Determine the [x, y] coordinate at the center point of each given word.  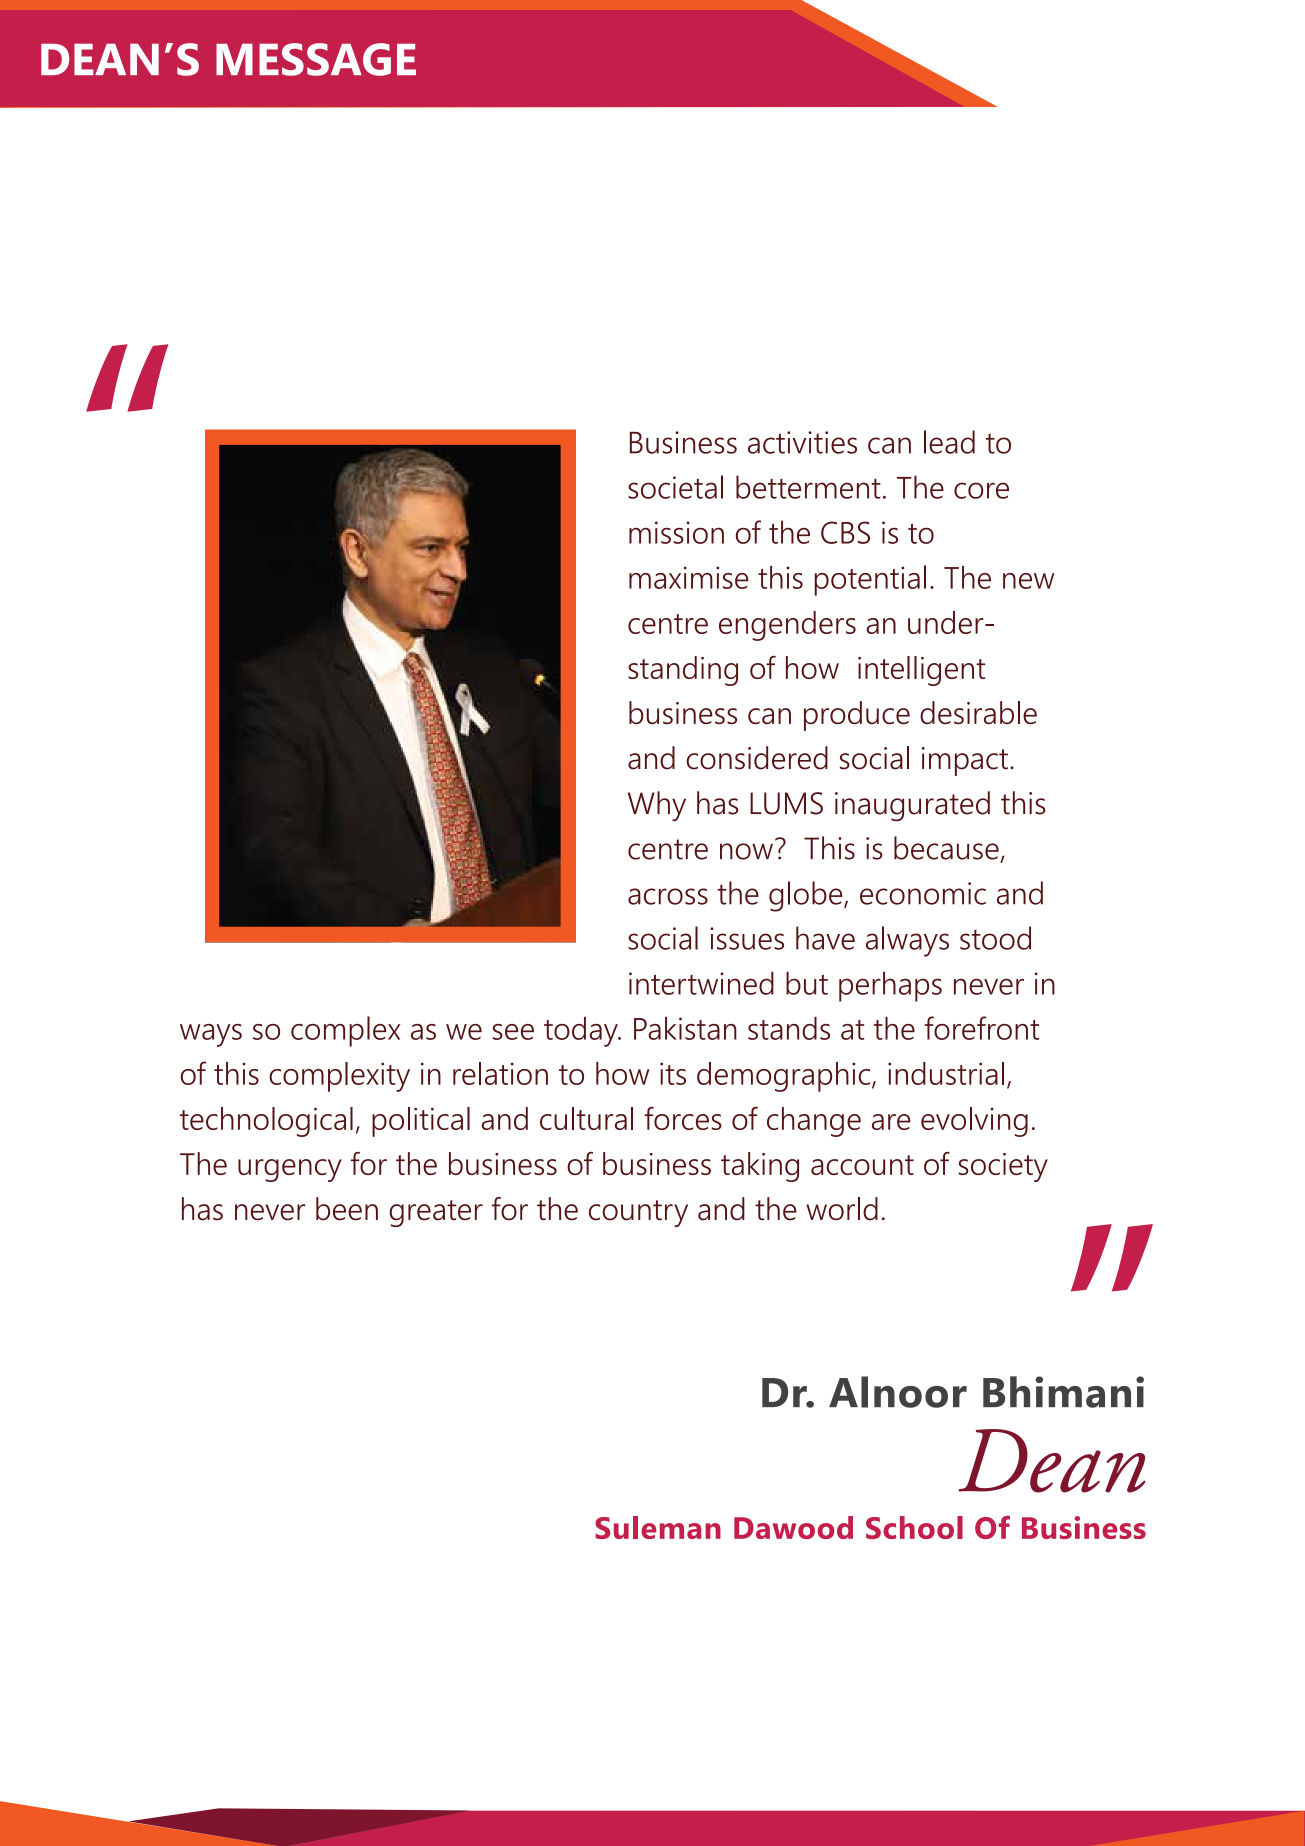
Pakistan [685, 1028]
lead [949, 442]
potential [870, 580]
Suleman [658, 1527]
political [421, 1122]
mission [676, 532]
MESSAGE [316, 59]
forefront [982, 1028]
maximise [689, 577]
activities [802, 442]
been [347, 1209]
